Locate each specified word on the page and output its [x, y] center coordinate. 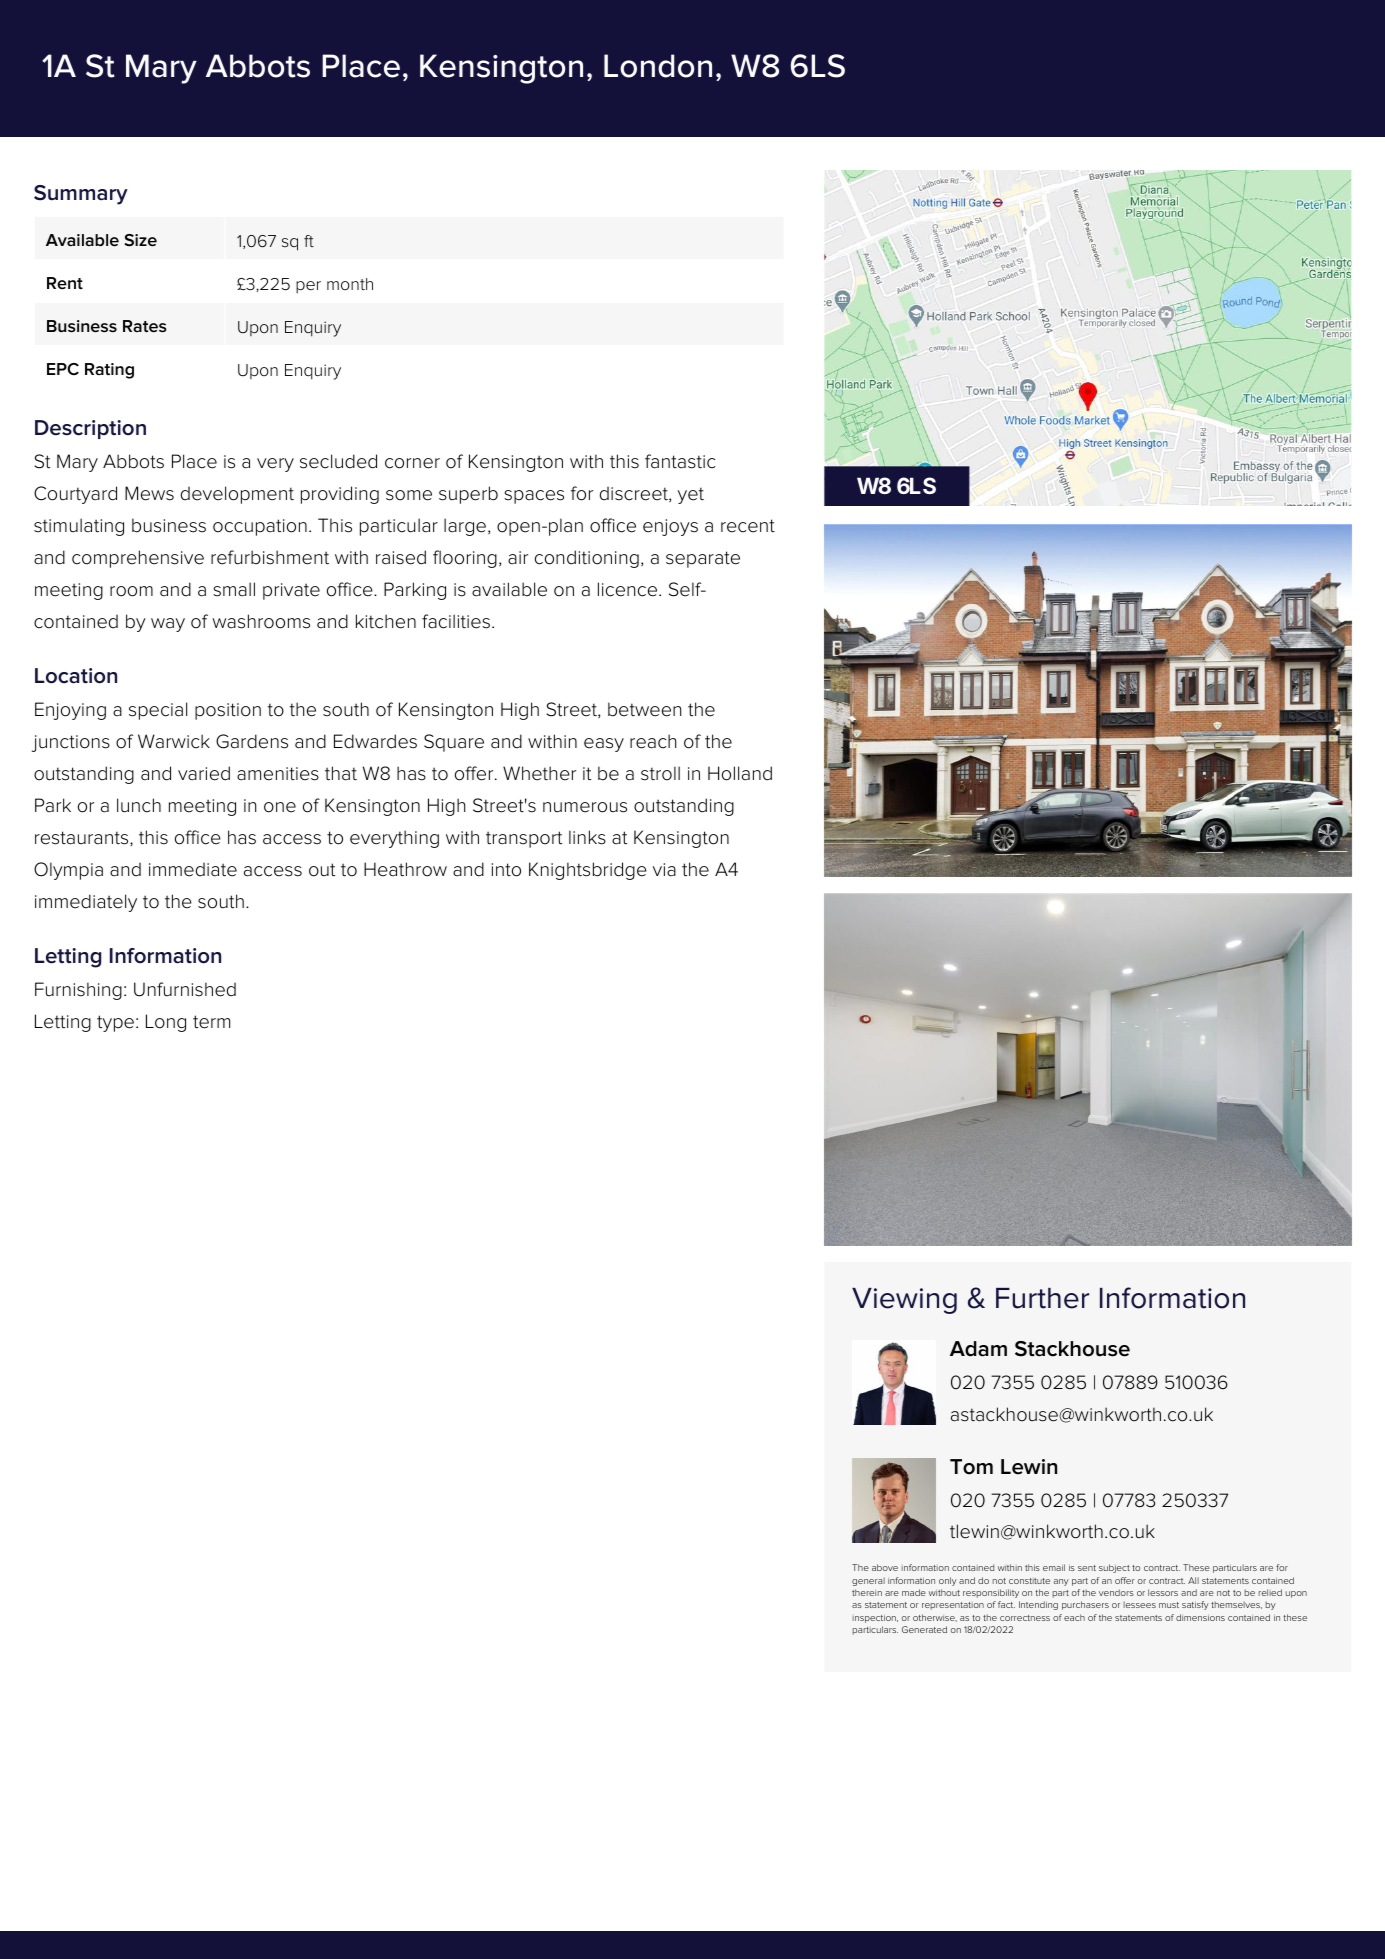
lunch [139, 805]
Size [140, 240]
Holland [740, 773]
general [868, 1581]
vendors [1116, 1592]
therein [867, 1592]
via [664, 870]
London [658, 66]
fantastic [680, 461]
